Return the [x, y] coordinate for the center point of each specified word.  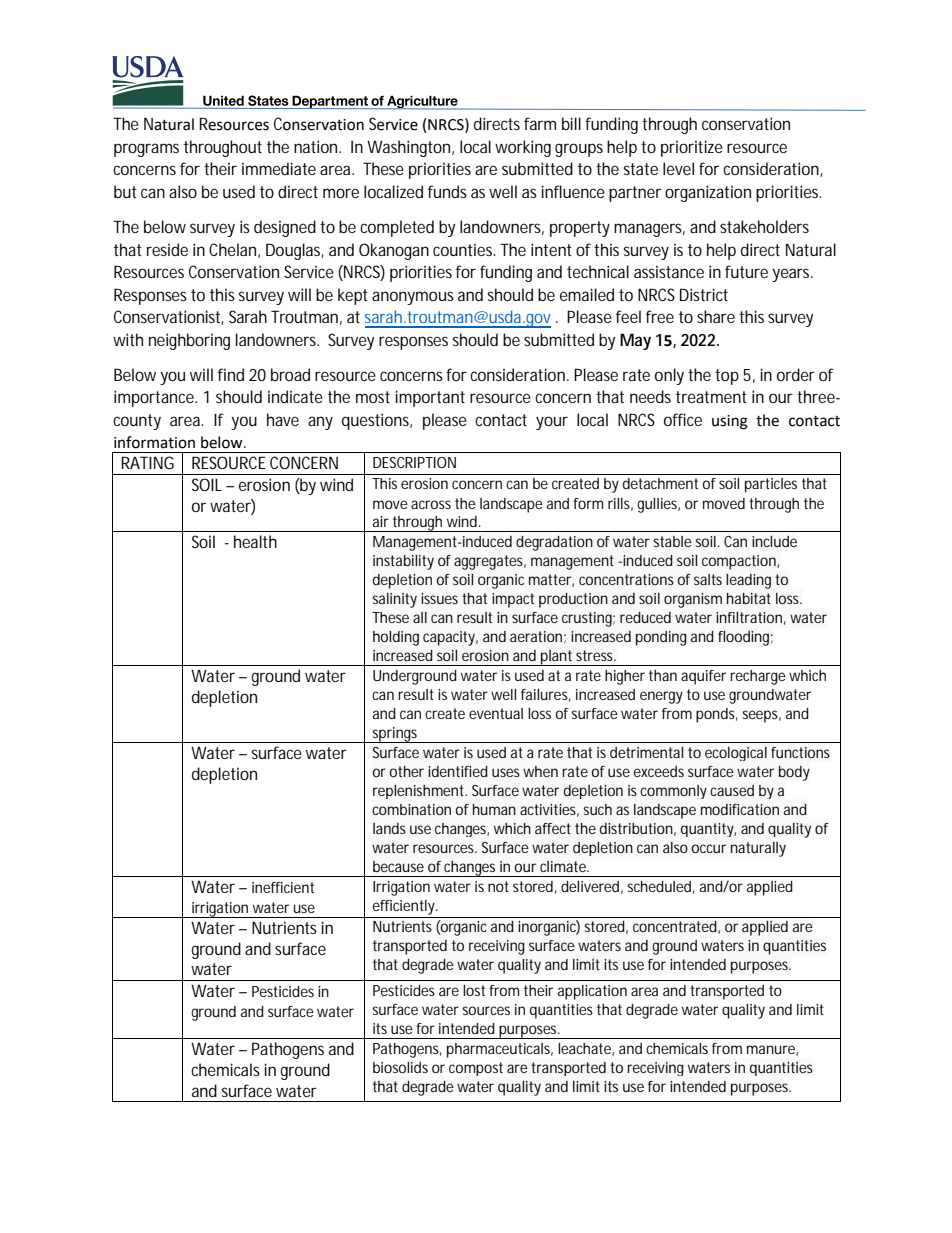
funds [447, 191]
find [231, 374]
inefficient [283, 887]
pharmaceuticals [500, 1050]
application [592, 992]
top [727, 377]
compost [476, 1069]
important [430, 398]
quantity [708, 830]
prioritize [692, 148]
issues [439, 598]
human [494, 809]
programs [146, 150]
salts [708, 579]
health [255, 541]
